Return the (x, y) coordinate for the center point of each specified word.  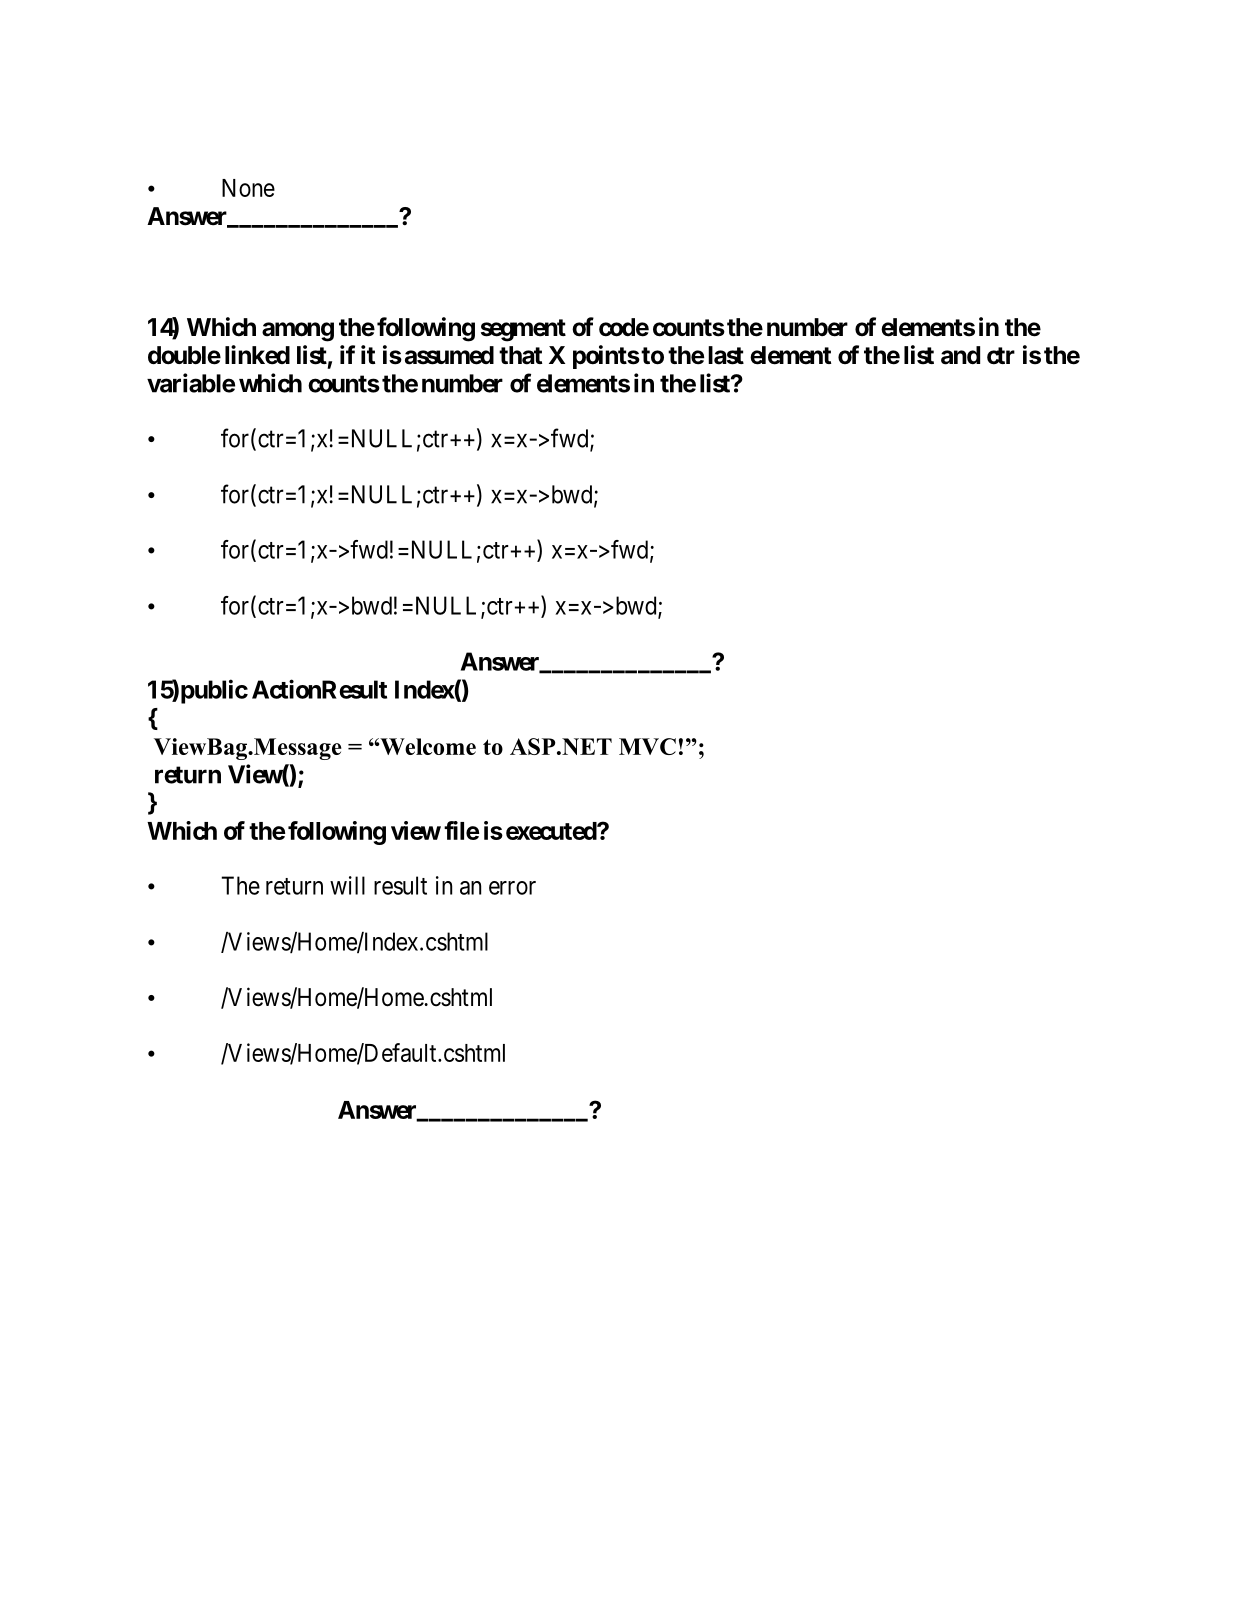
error (512, 888)
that (521, 355)
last (726, 355)
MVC (647, 746)
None (248, 188)
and (960, 355)
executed (552, 831)
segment (523, 330)
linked (257, 355)
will (347, 885)
